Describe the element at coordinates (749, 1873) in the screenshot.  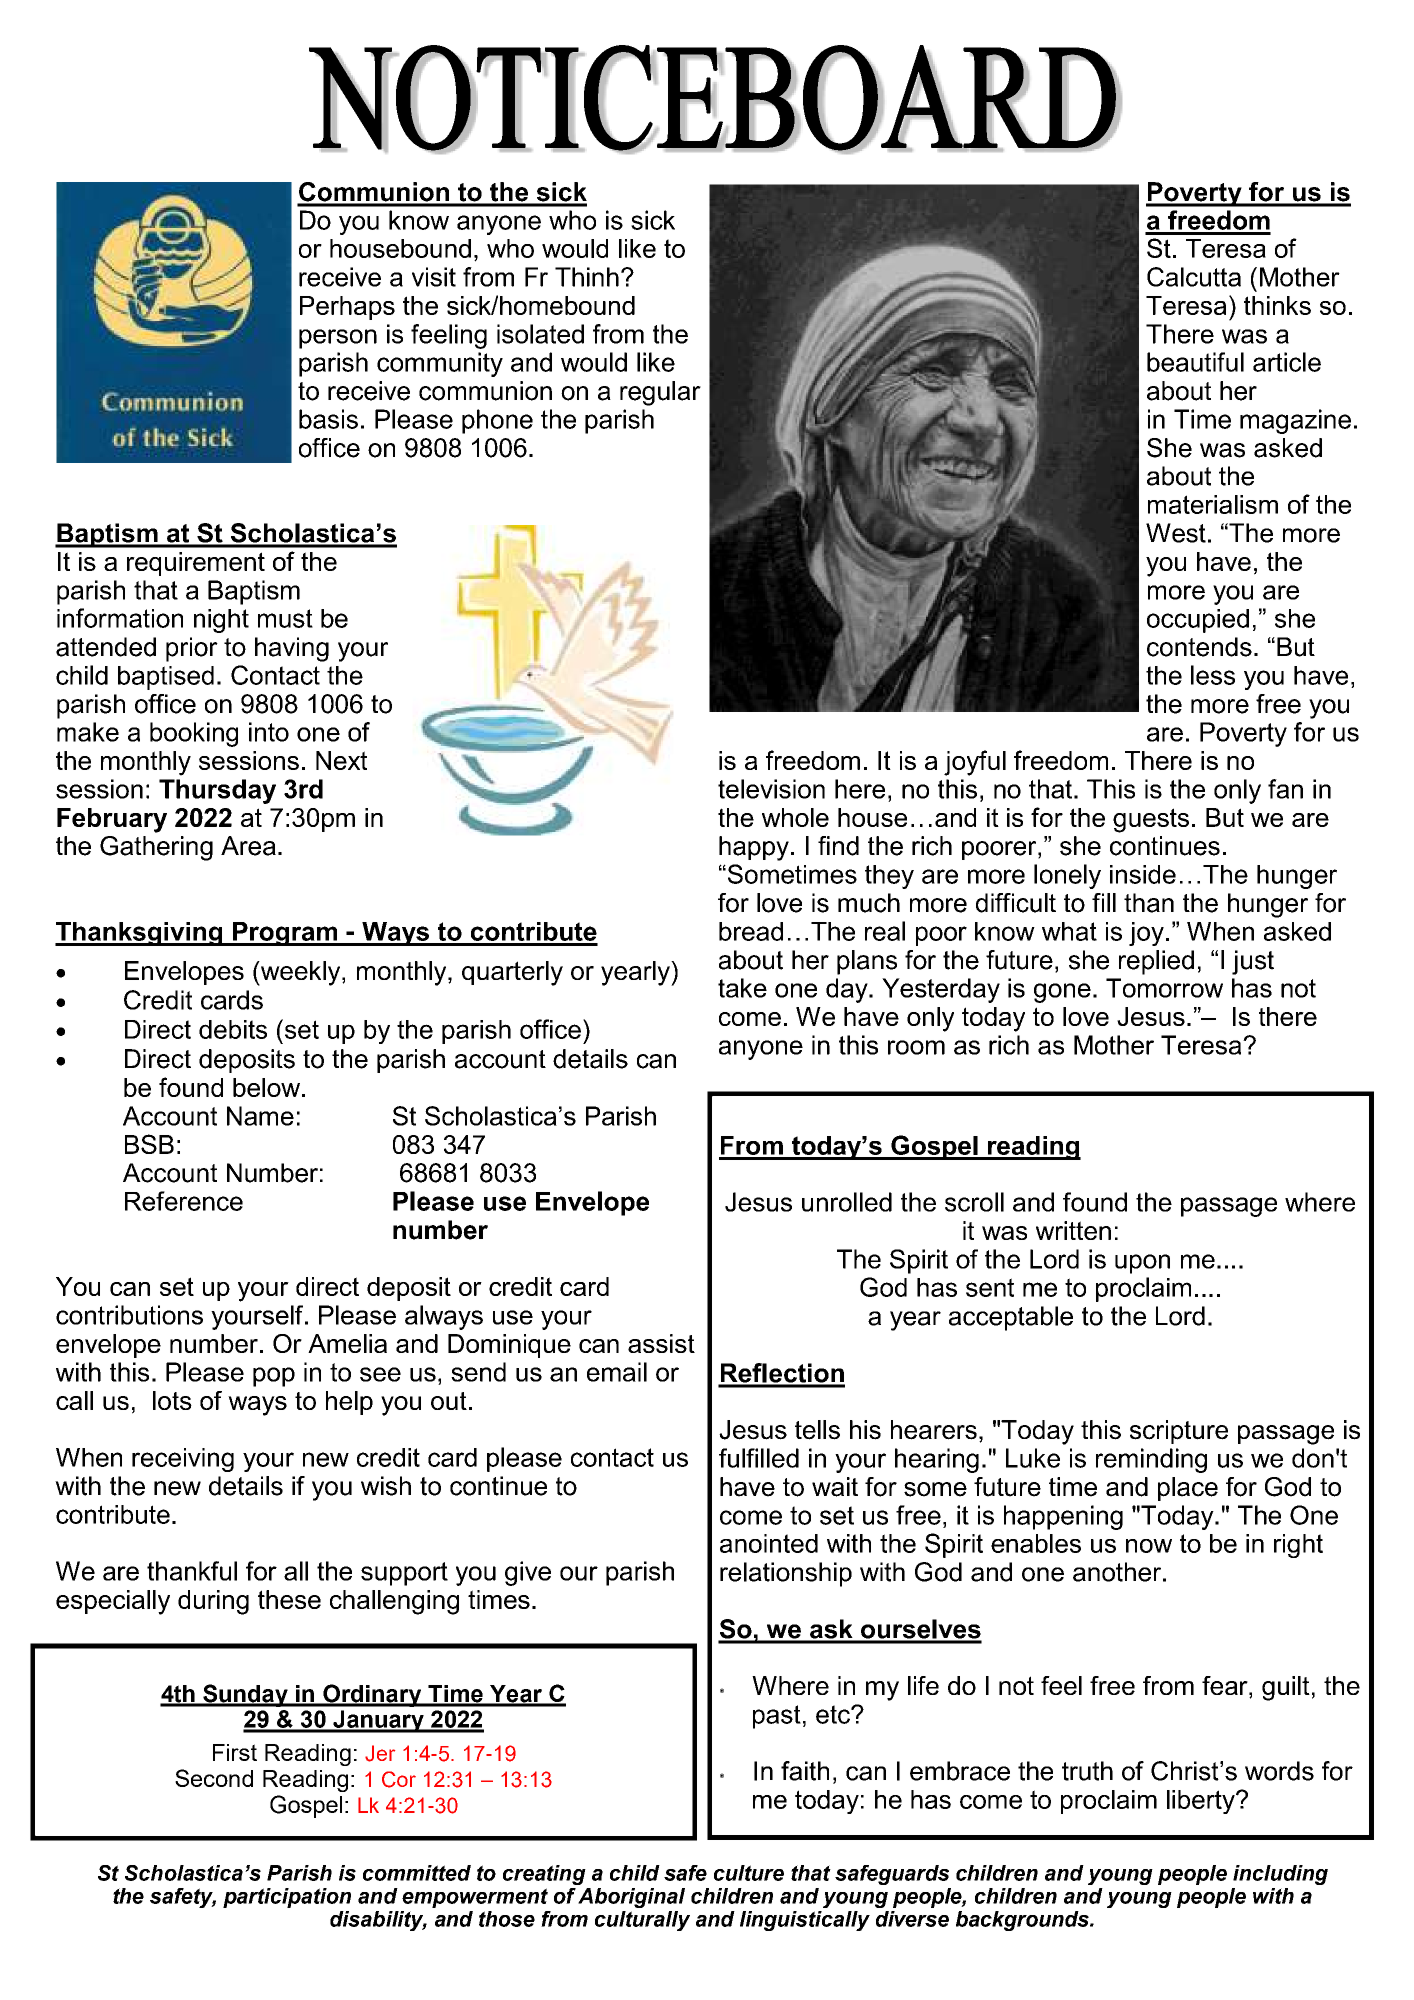
I see `culture` at that location.
